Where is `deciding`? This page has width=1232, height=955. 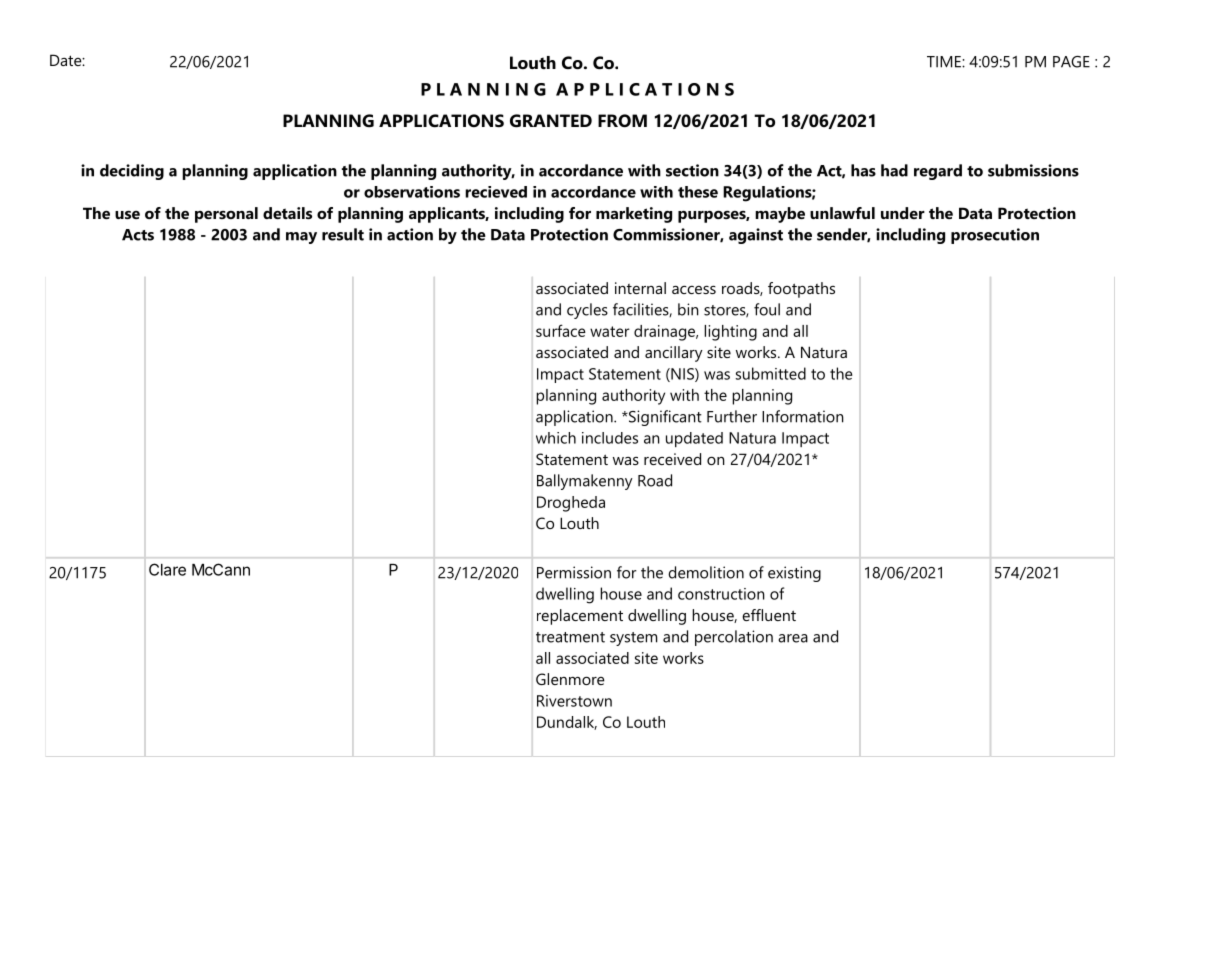 deciding is located at coordinates (132, 172).
